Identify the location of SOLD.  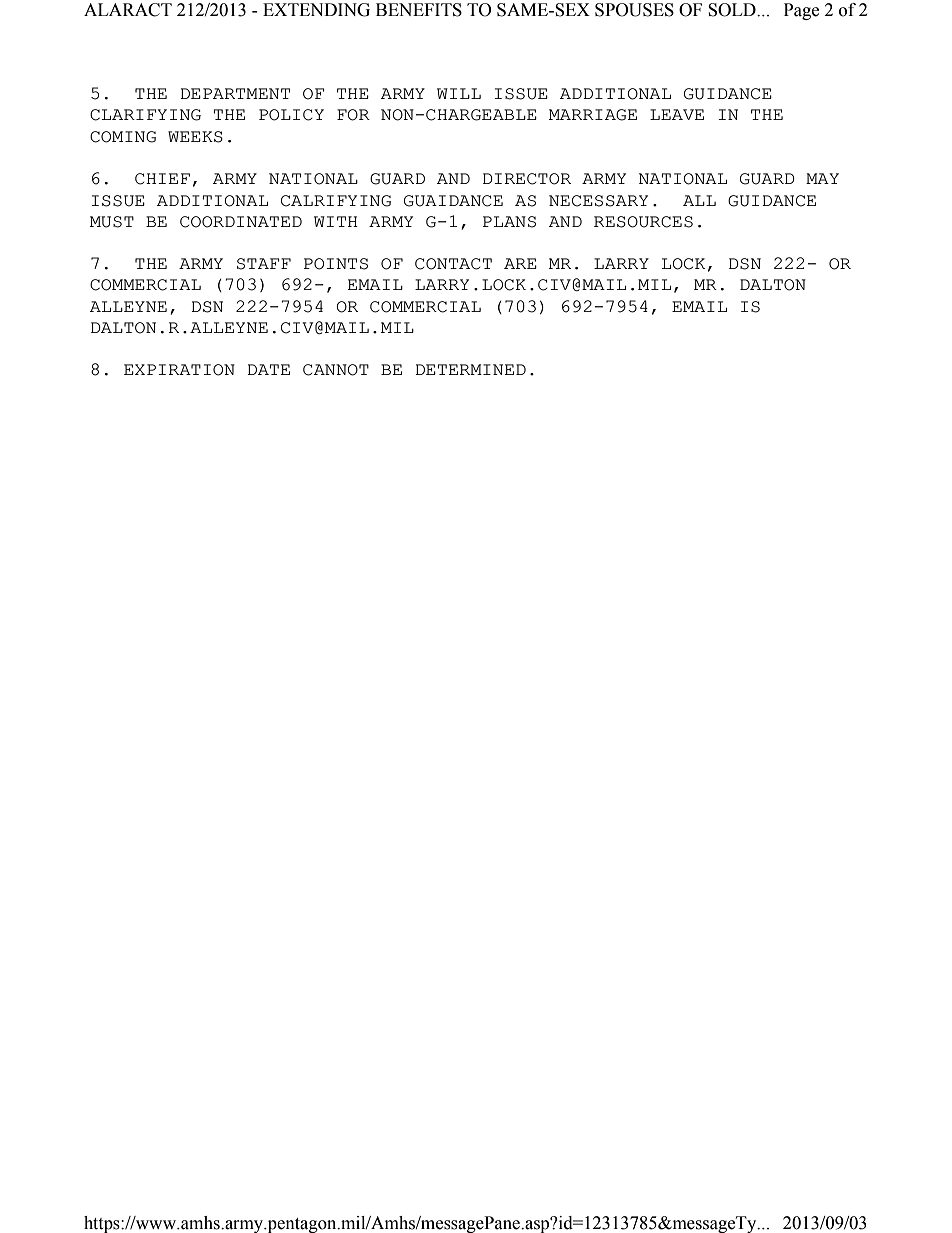
(733, 10).
